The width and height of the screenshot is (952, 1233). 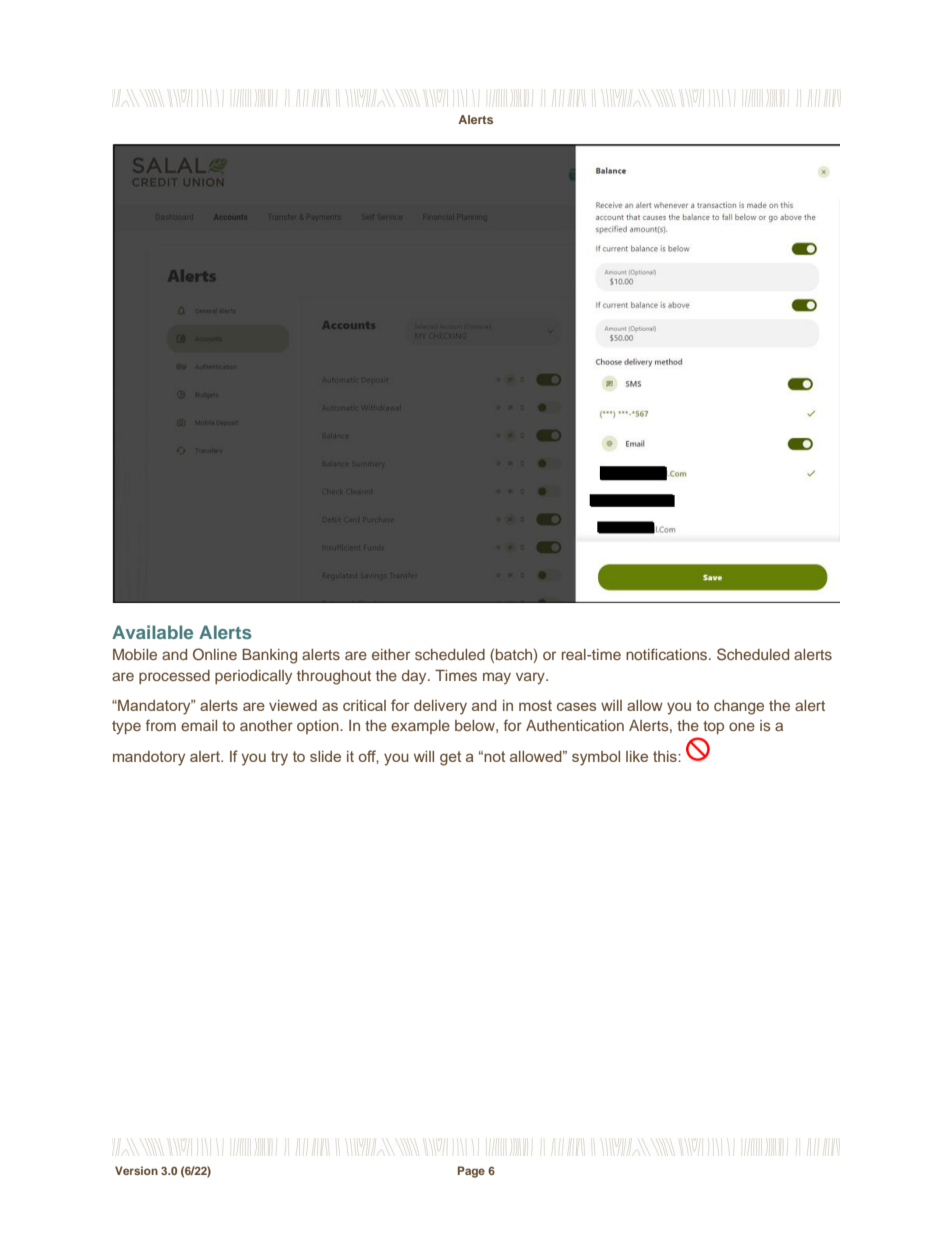 What do you see at coordinates (391, 654) in the screenshot?
I see `either` at bounding box center [391, 654].
